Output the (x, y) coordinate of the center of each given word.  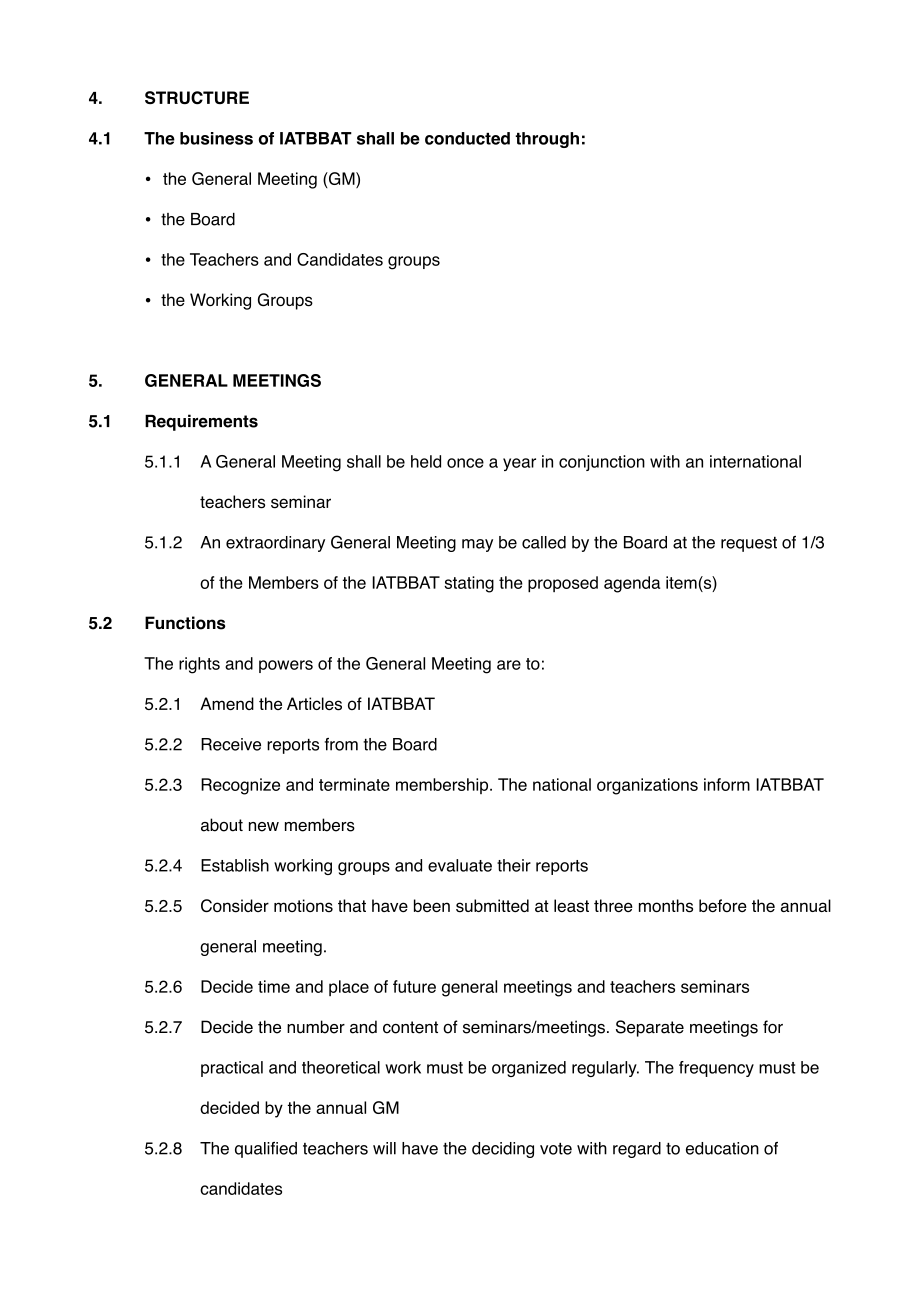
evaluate (460, 865)
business (216, 138)
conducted (467, 138)
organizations (647, 786)
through (547, 140)
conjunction (602, 463)
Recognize (240, 786)
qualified (266, 1150)
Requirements (201, 422)
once (465, 463)
